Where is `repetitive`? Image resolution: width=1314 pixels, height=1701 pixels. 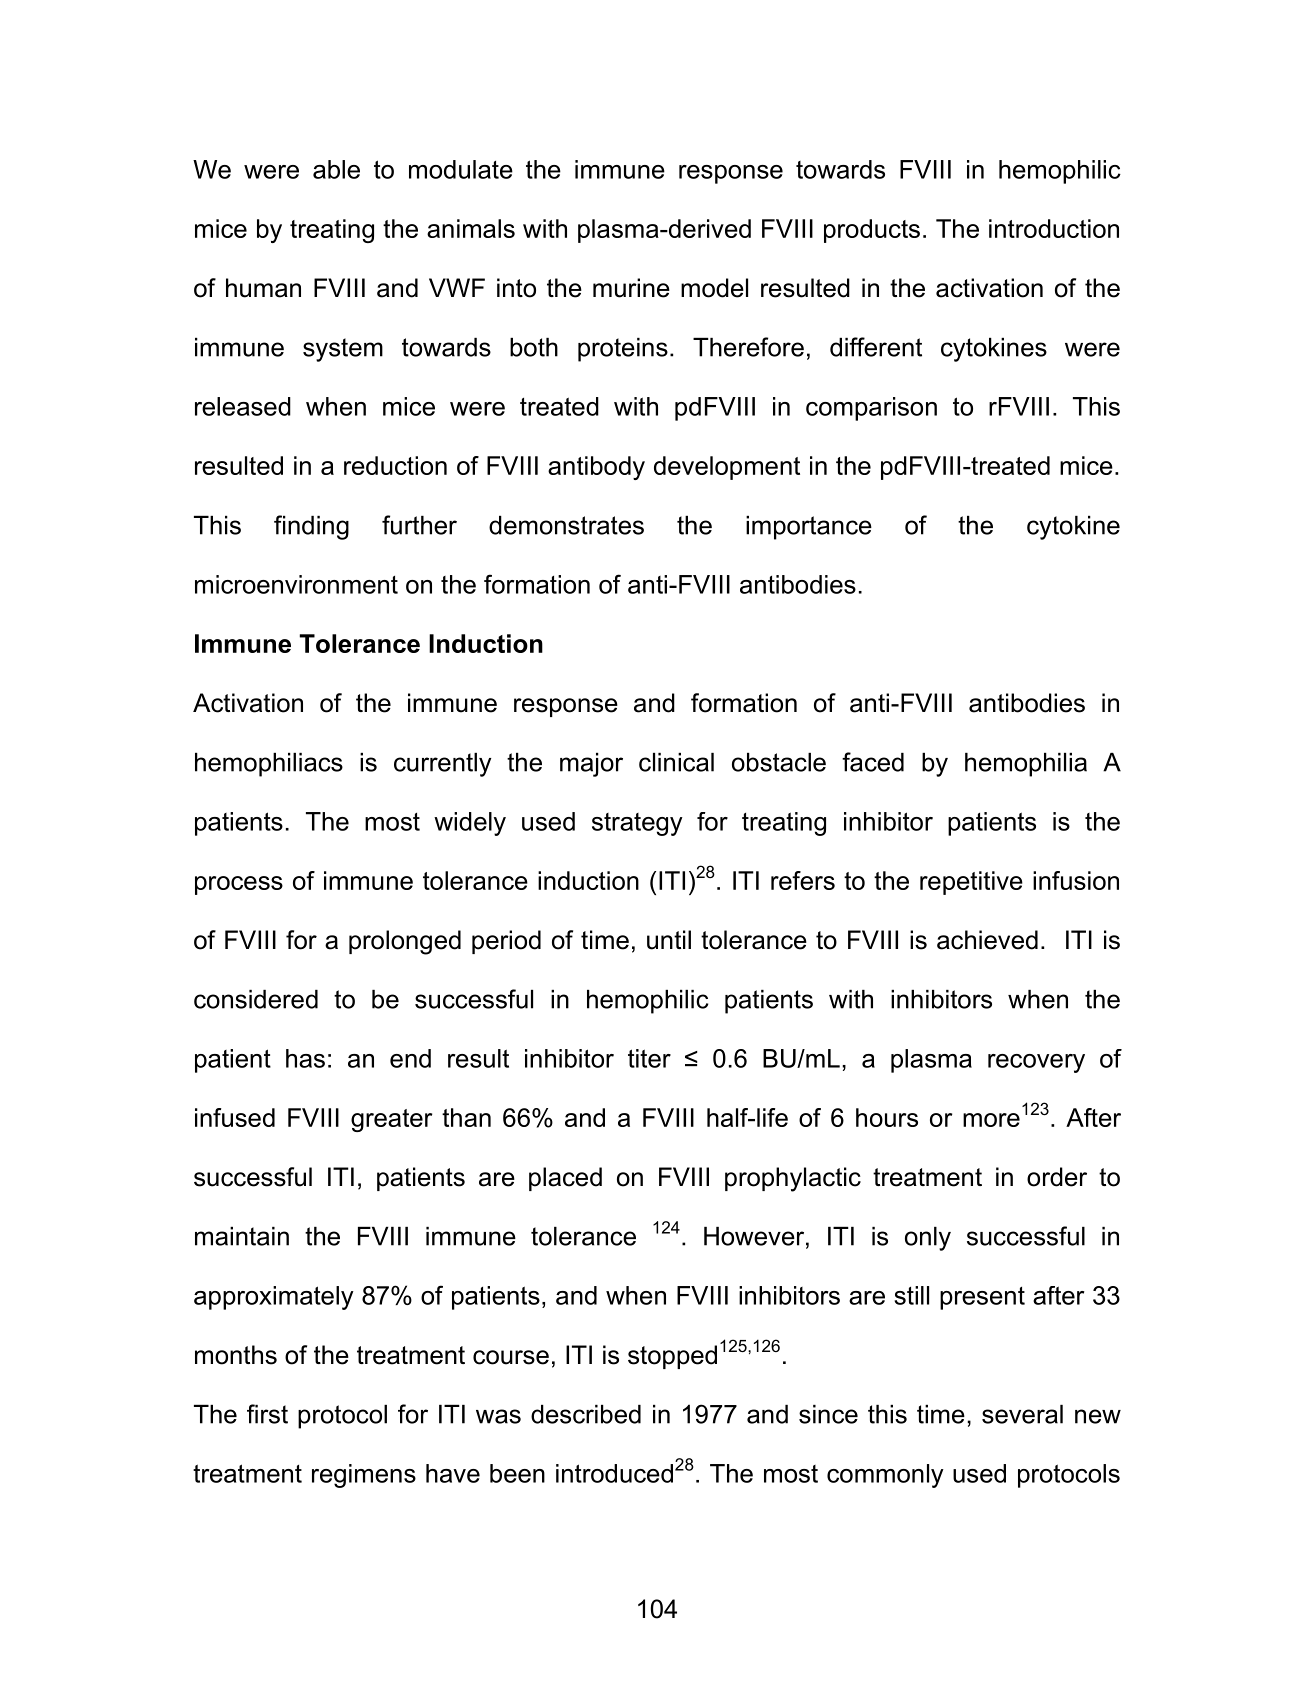
repetitive is located at coordinates (971, 883).
